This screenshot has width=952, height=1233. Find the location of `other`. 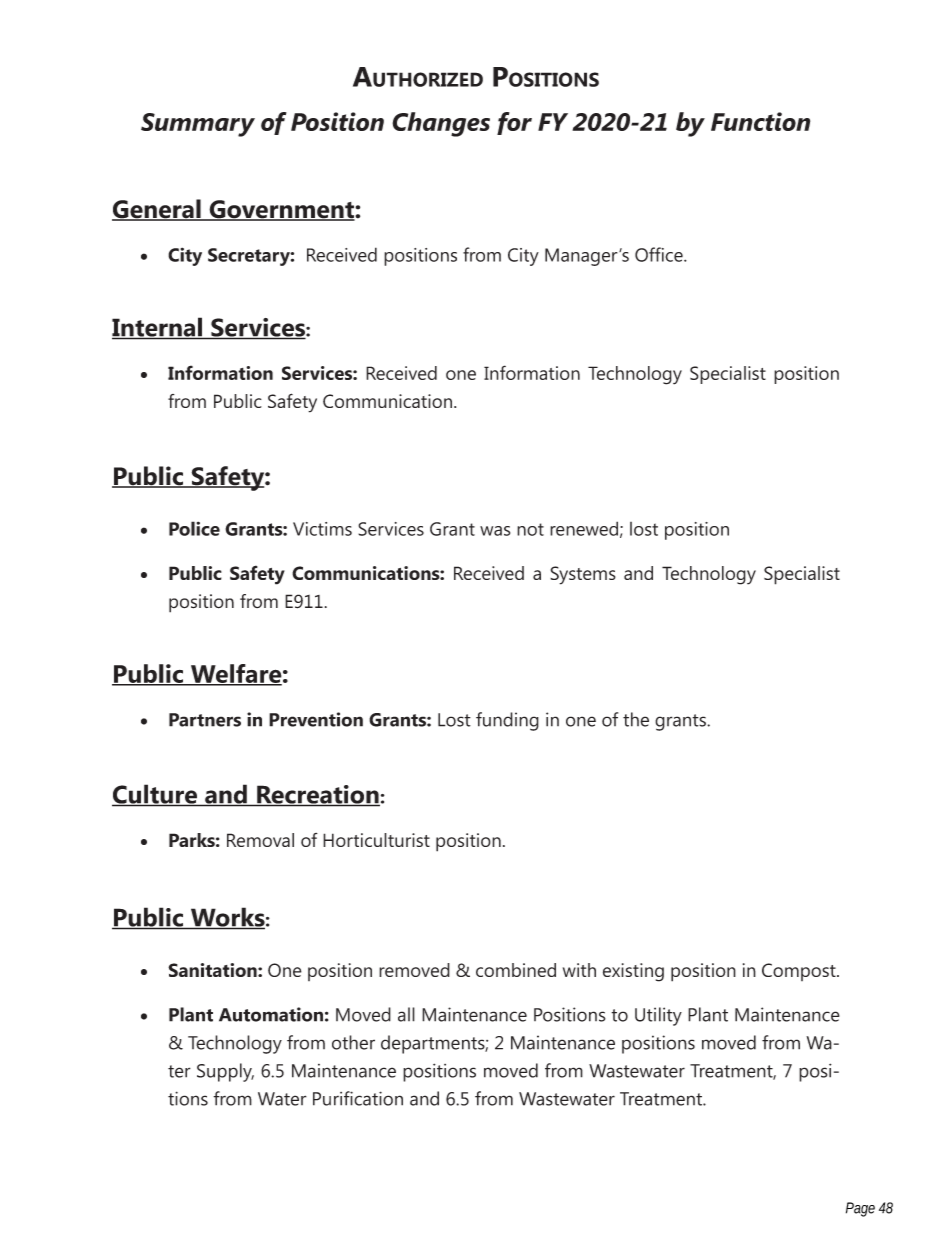

other is located at coordinates (353, 1042).
